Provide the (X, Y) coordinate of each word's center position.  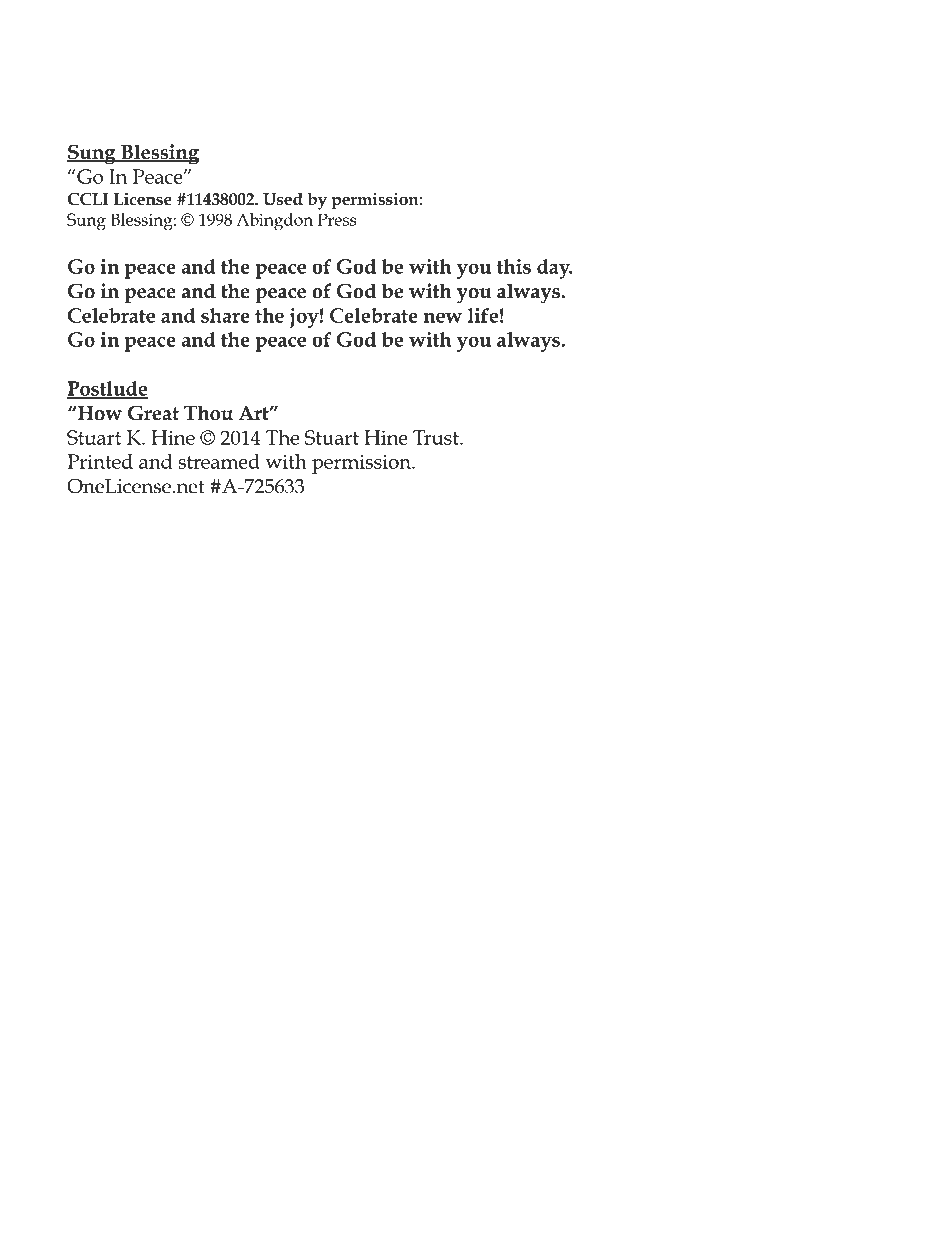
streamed (219, 461)
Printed (100, 461)
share (225, 315)
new (443, 317)
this (514, 266)
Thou (208, 413)
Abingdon (274, 222)
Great (153, 413)
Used (283, 199)
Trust (437, 437)
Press (337, 219)
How (100, 413)
